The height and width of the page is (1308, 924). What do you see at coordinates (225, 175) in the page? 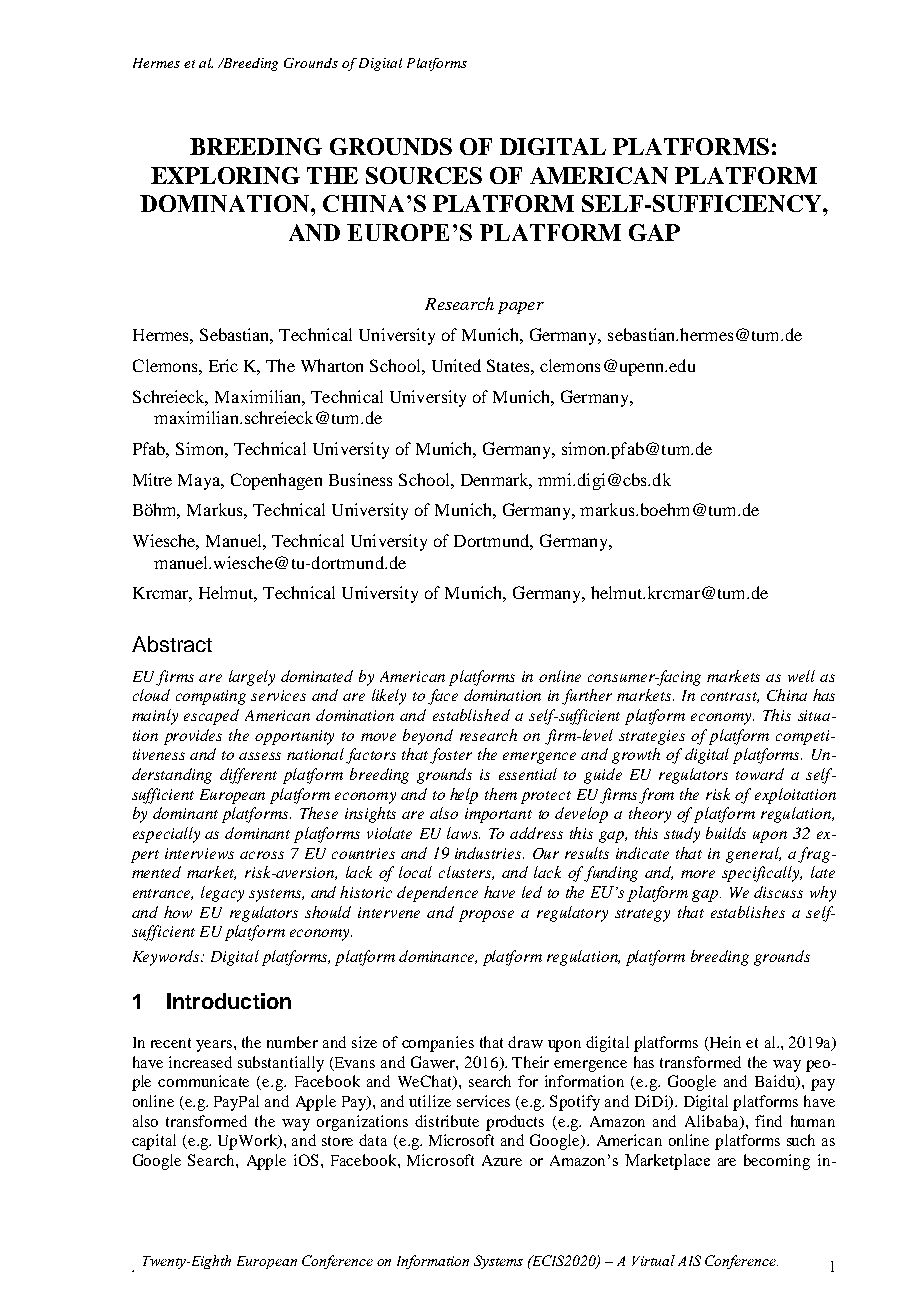
I see `EXPLORING` at bounding box center [225, 175].
